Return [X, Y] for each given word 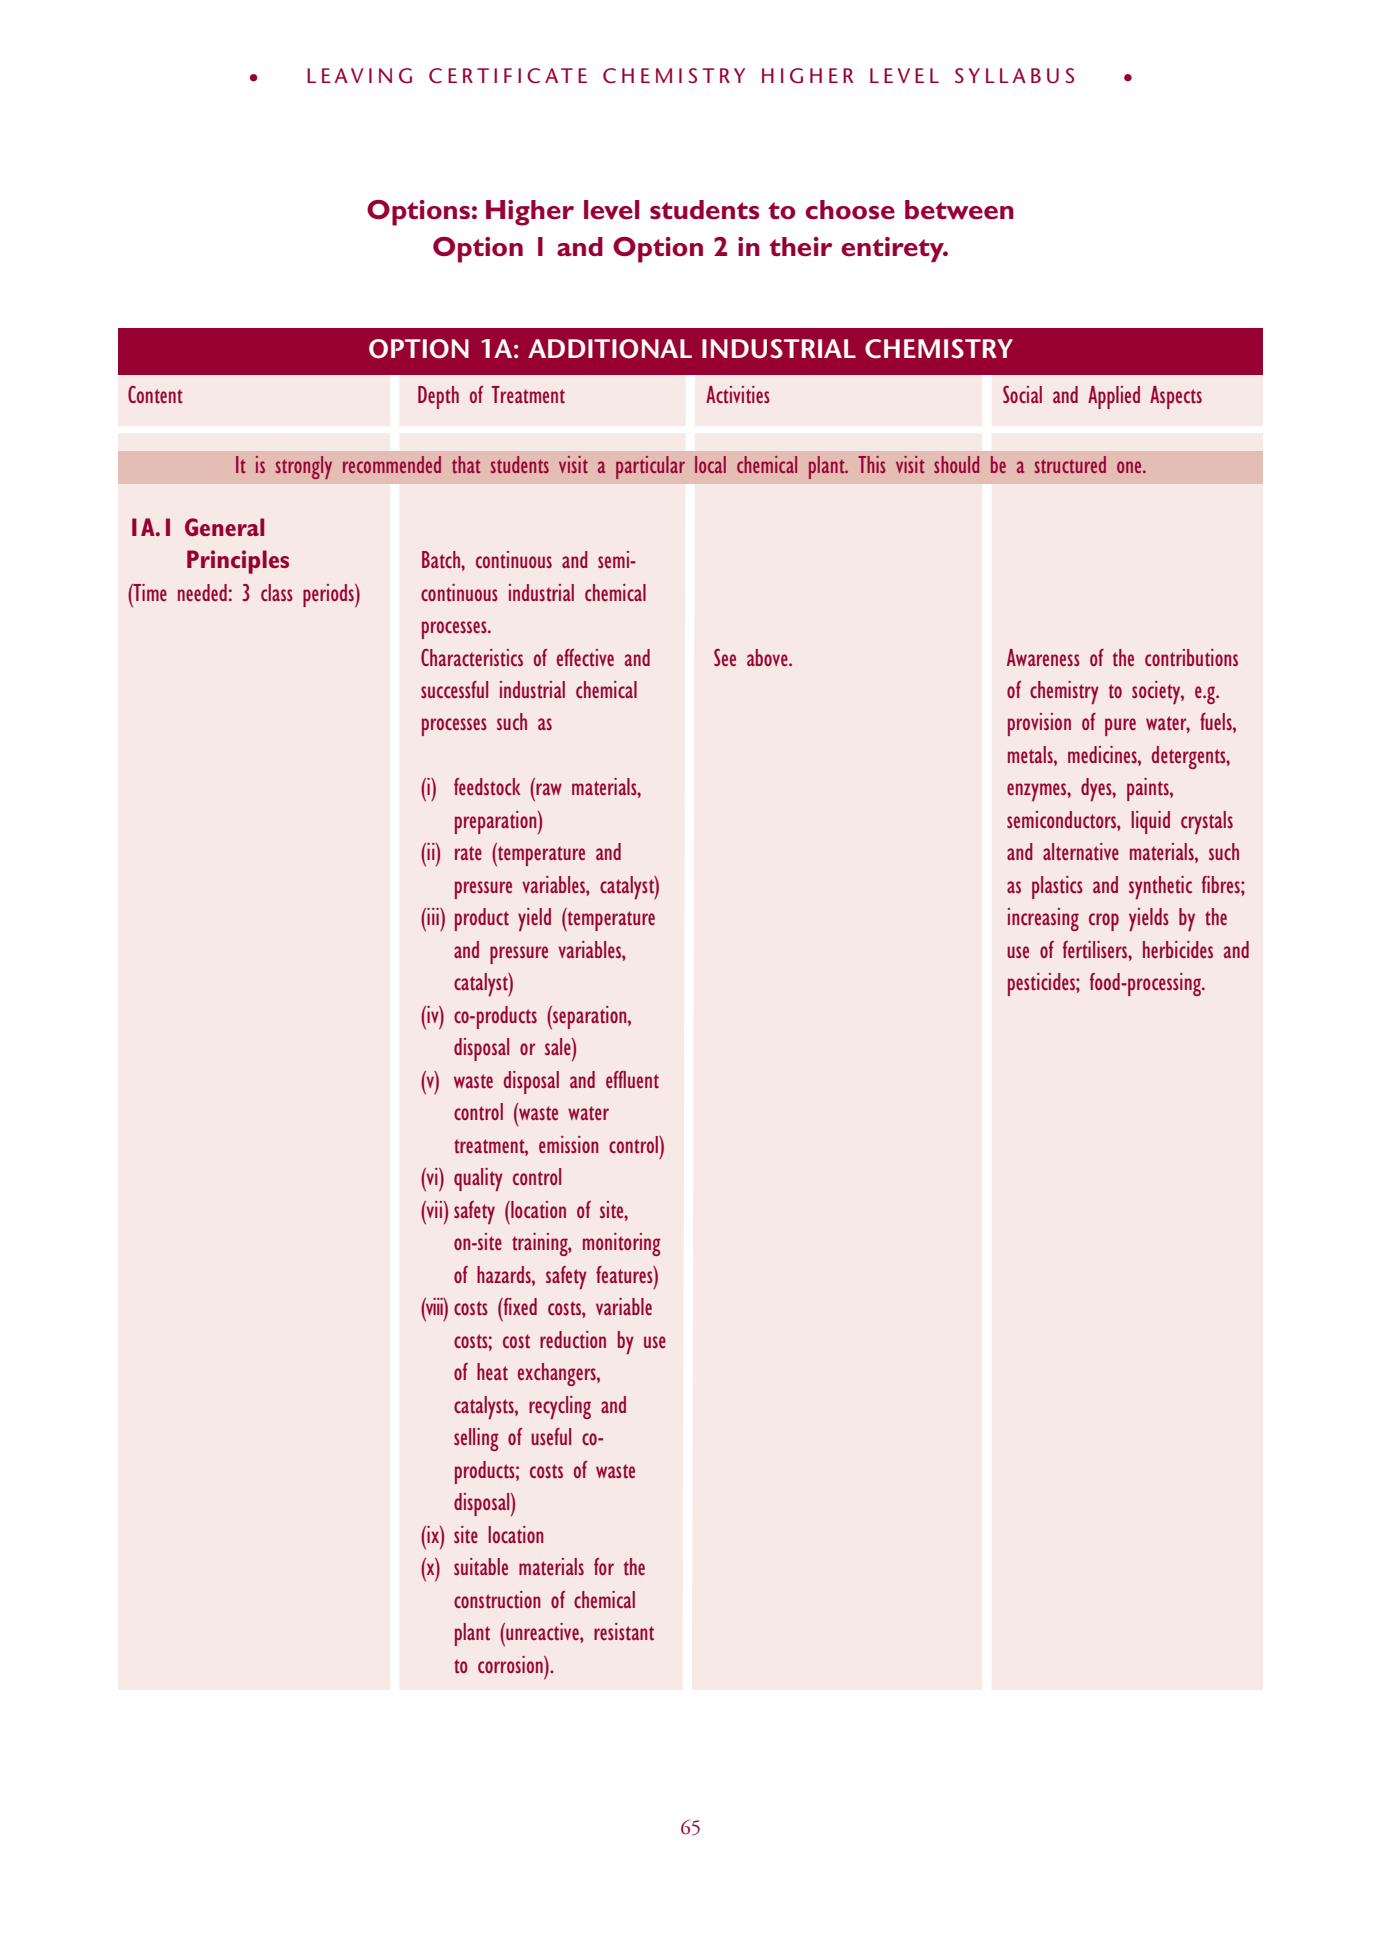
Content [155, 395]
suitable [481, 1567]
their [801, 247]
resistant [624, 1632]
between [959, 210]
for [604, 1566]
